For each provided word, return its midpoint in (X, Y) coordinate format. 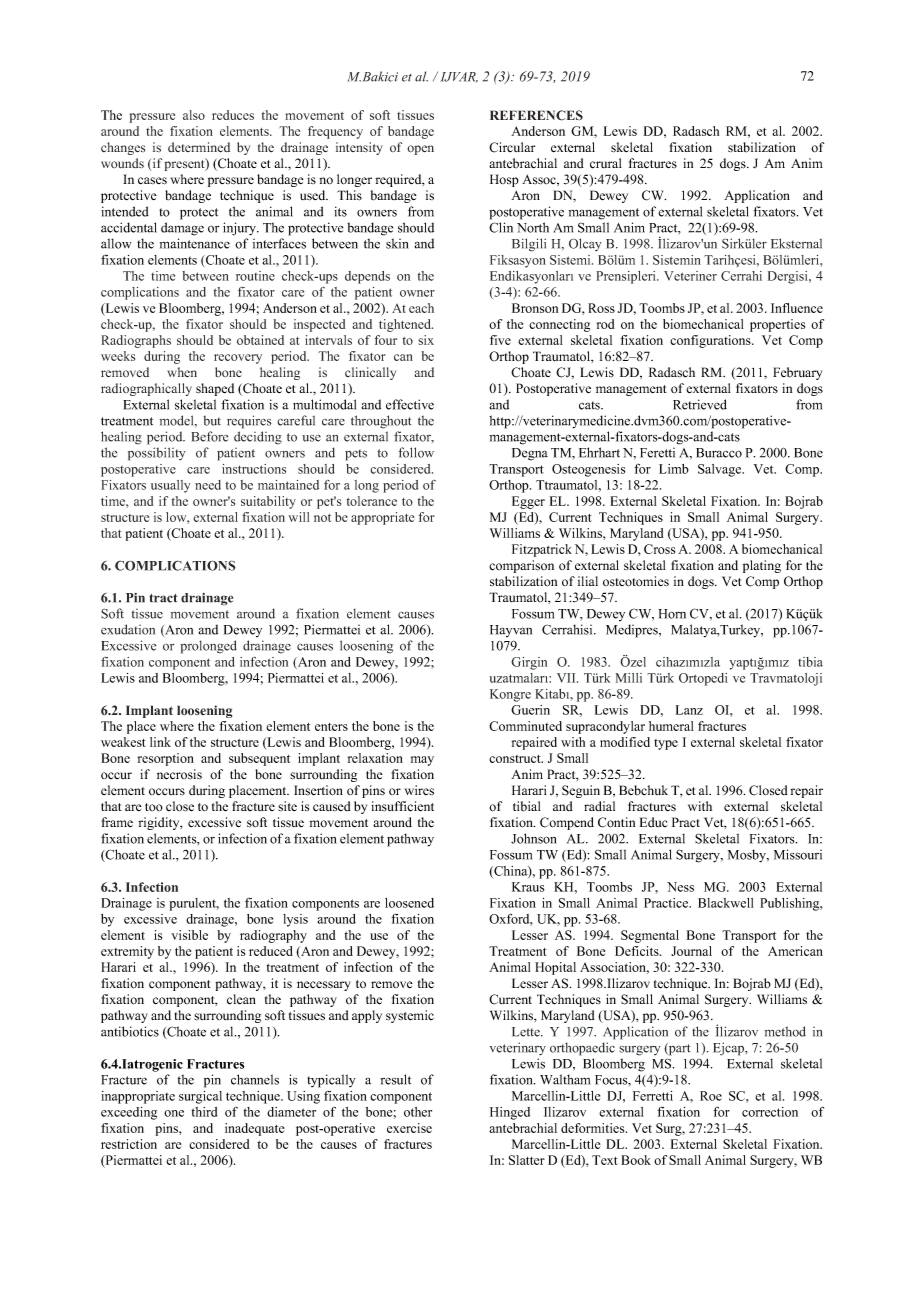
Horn (672, 614)
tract (163, 598)
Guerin (530, 710)
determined (199, 147)
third (204, 1112)
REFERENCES (536, 115)
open (420, 150)
